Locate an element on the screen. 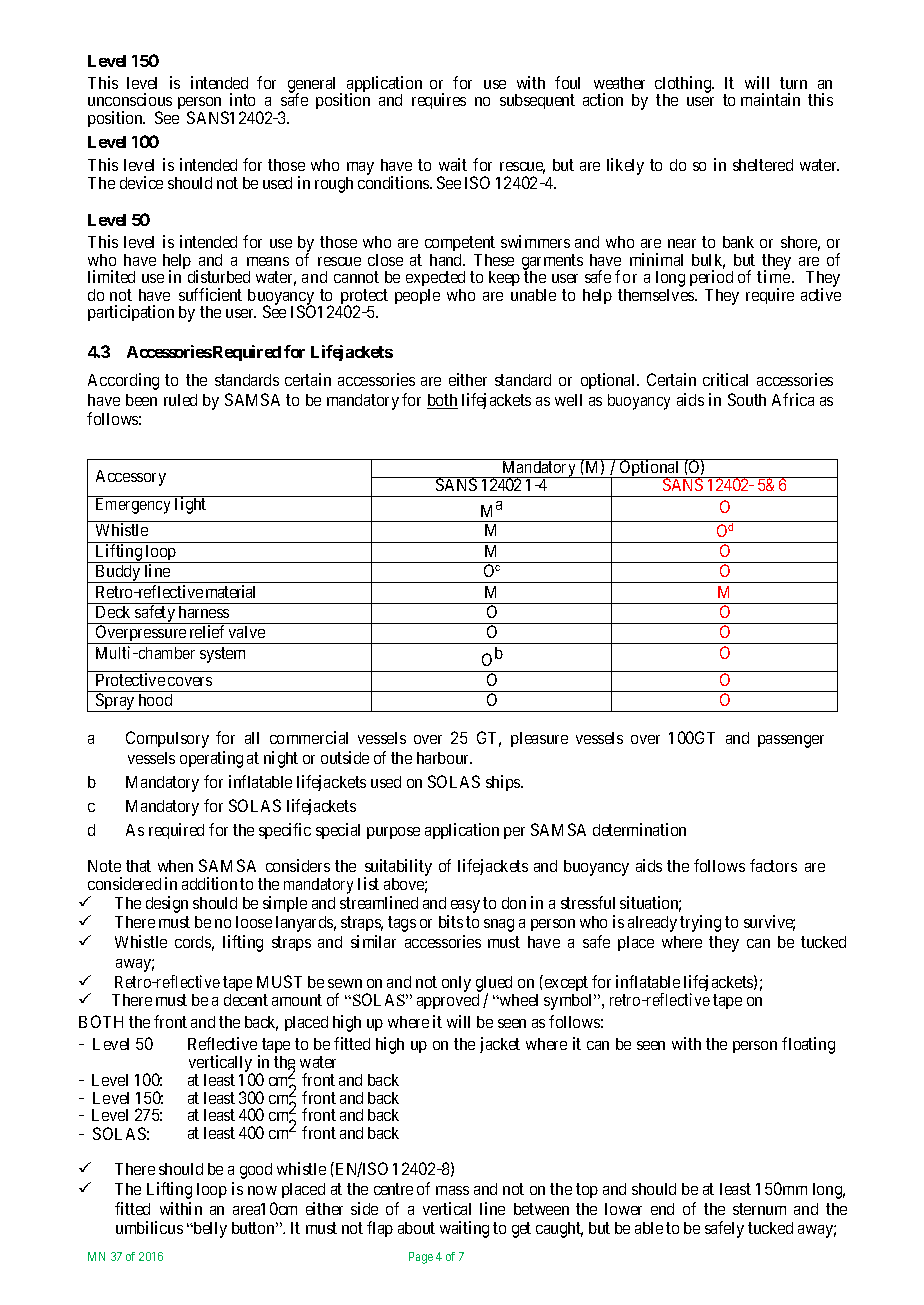 The height and width of the screenshot is (1305, 924). maintain is located at coordinates (770, 99).
